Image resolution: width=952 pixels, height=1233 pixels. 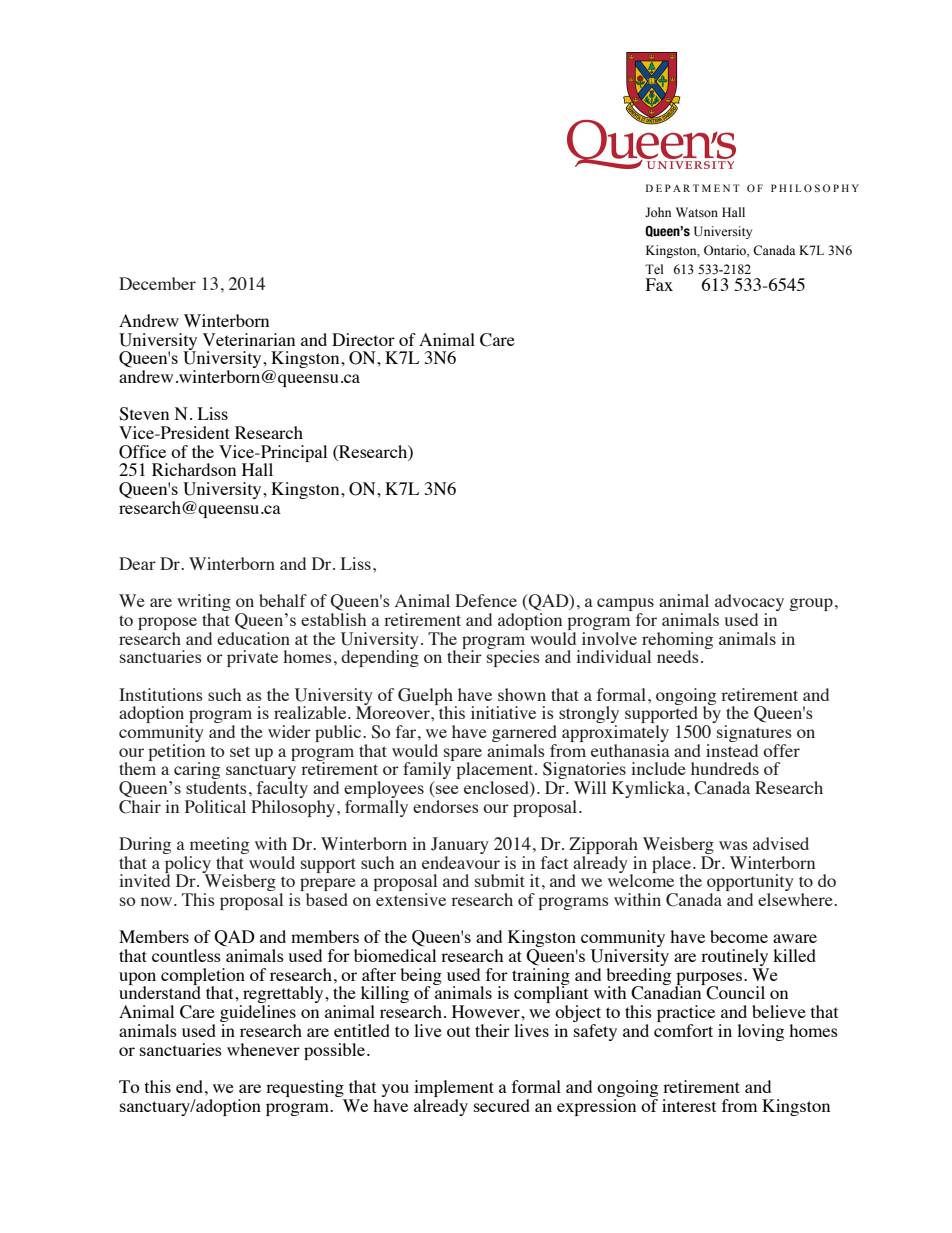 I want to click on Director, so click(x=363, y=339).
